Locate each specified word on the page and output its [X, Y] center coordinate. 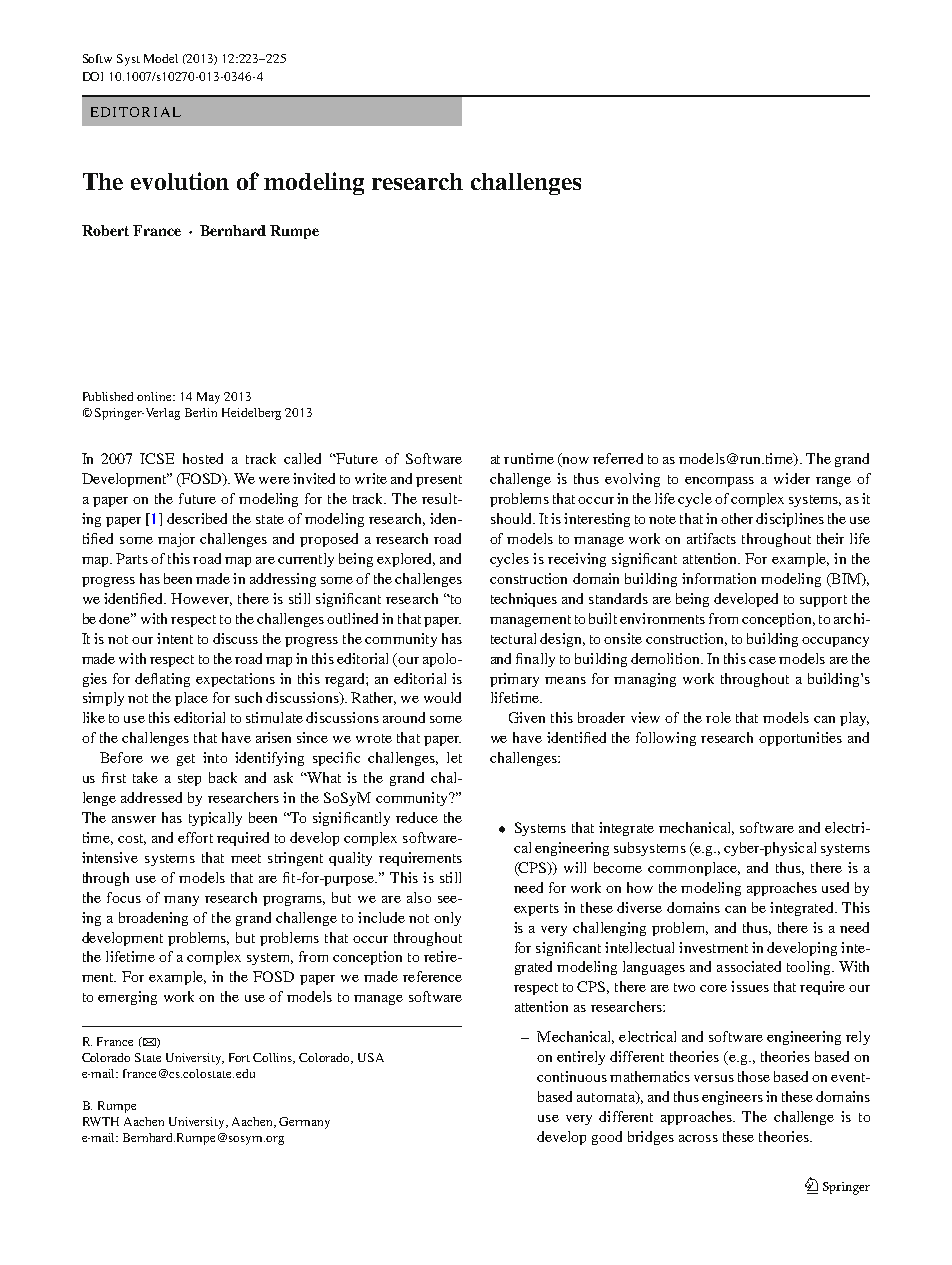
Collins [274, 1058]
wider [792, 478]
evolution [180, 181]
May [208, 398]
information [719, 578]
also [419, 897]
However [201, 599]
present [439, 481]
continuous [572, 1076]
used [835, 887]
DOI [93, 76]
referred [618, 458]
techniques [524, 600]
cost [132, 839]
